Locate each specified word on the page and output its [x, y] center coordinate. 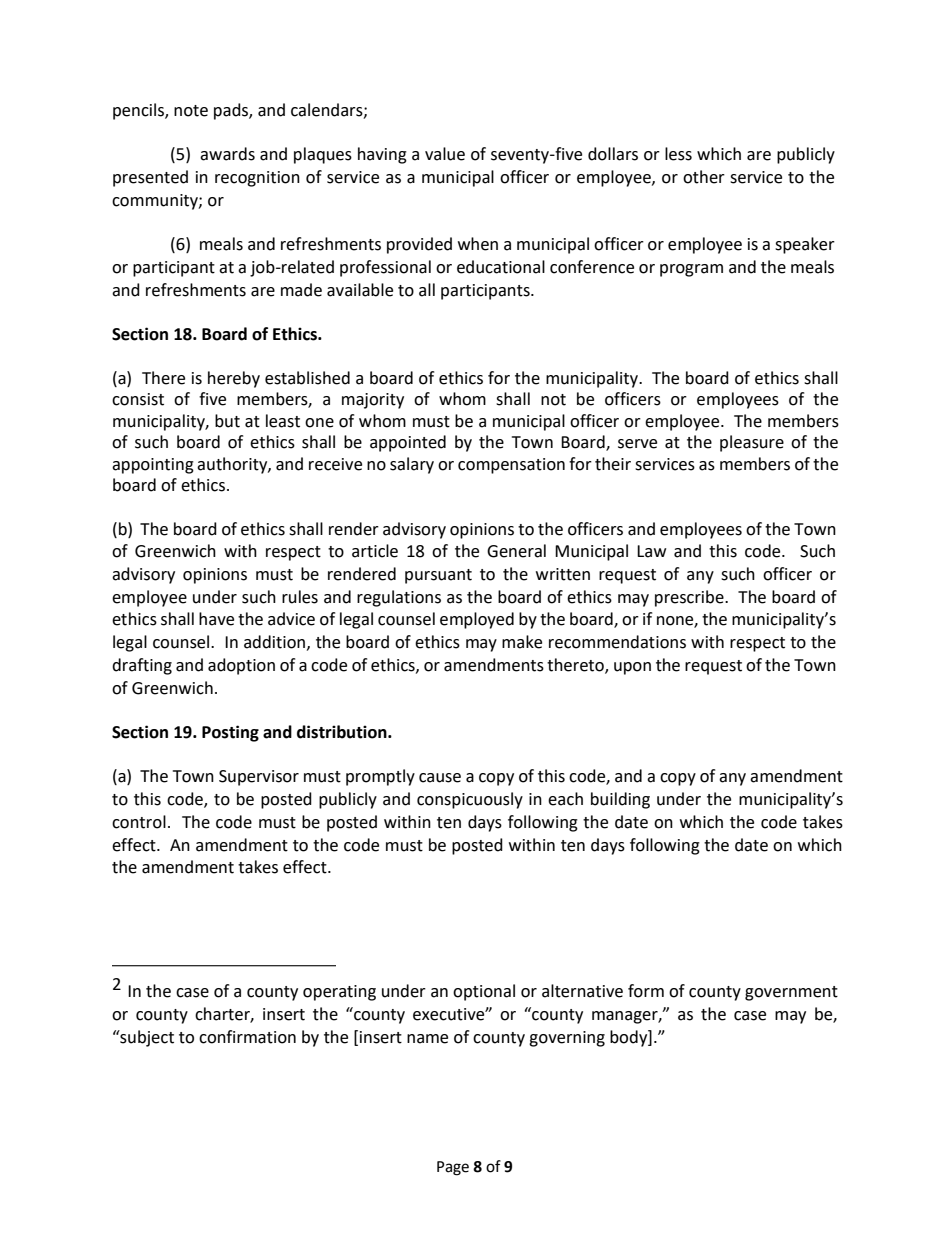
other [704, 177]
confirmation [247, 1037]
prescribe [690, 598]
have [216, 619]
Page [453, 1168]
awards [227, 154]
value [445, 154]
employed [477, 620]
